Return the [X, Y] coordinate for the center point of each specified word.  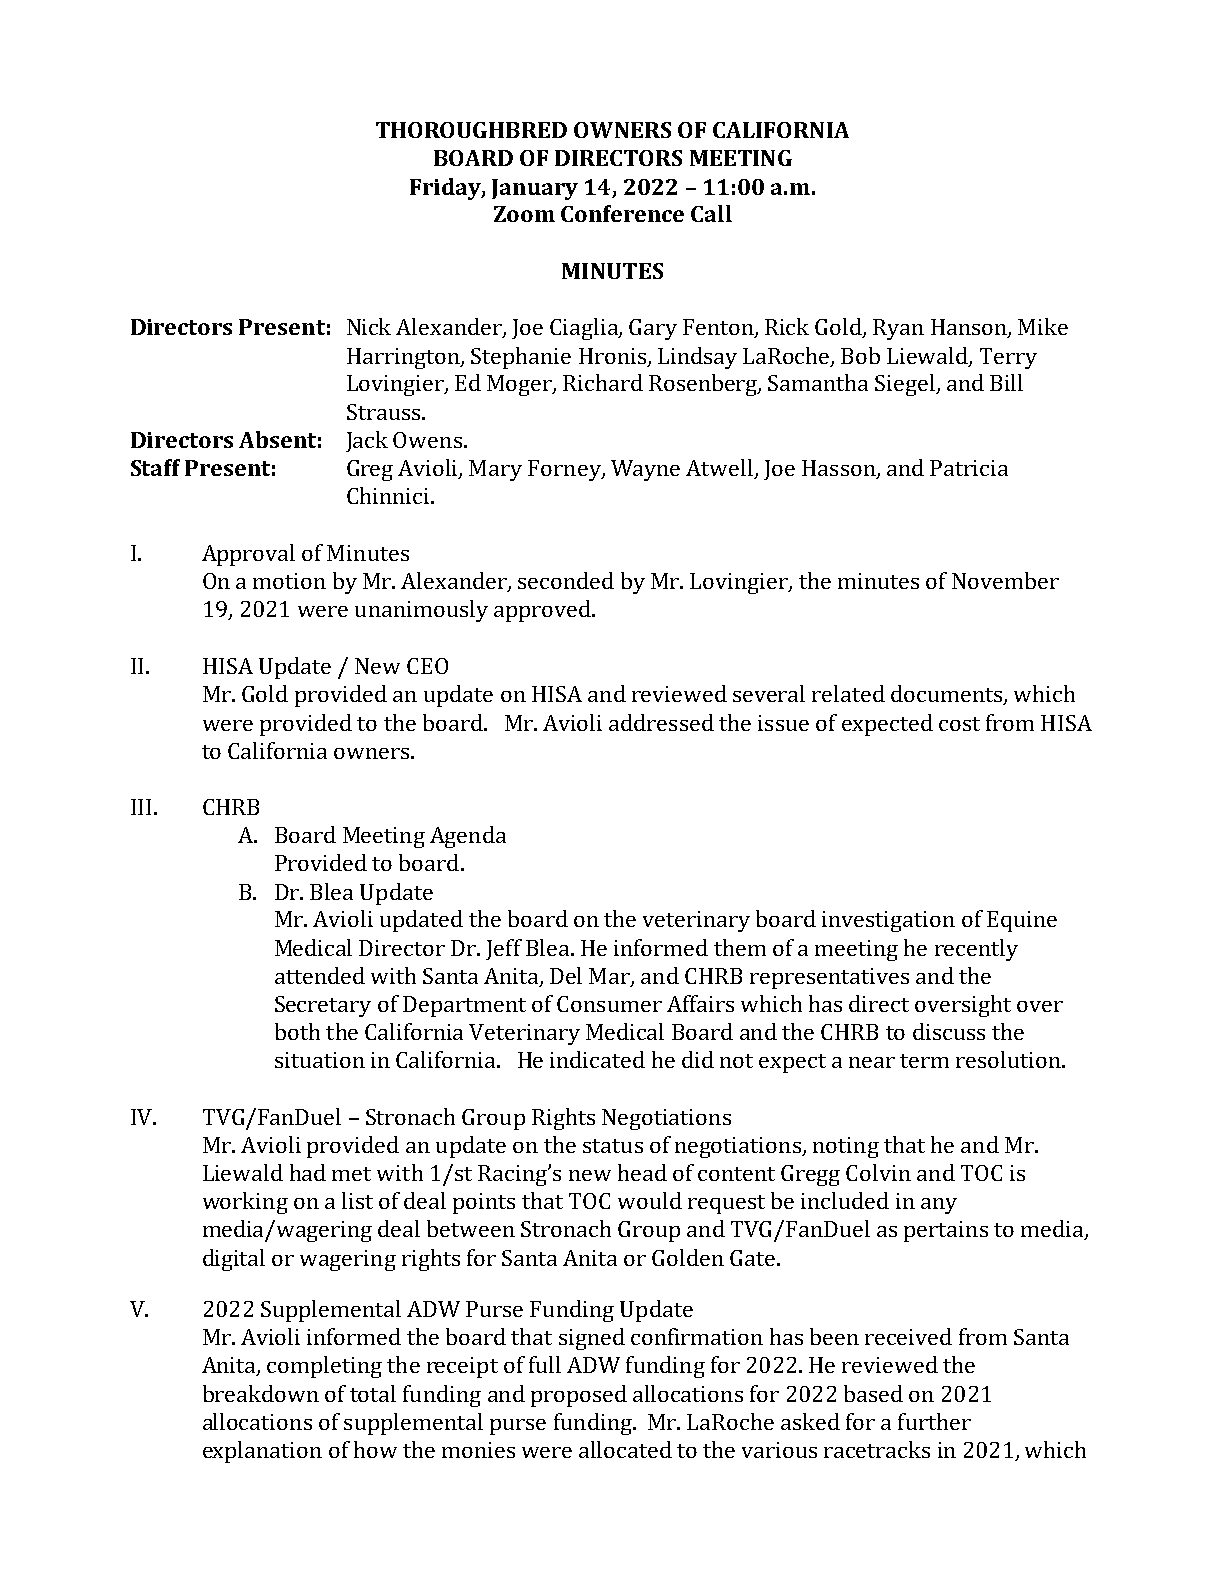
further [934, 1421]
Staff [155, 467]
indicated [597, 1059]
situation [320, 1060]
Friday [446, 189]
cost [959, 724]
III [141, 807]
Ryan [898, 329]
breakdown [261, 1393]
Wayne [645, 470]
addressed [661, 722]
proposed [579, 1396]
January [535, 189]
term [924, 1061]
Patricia [969, 468]
